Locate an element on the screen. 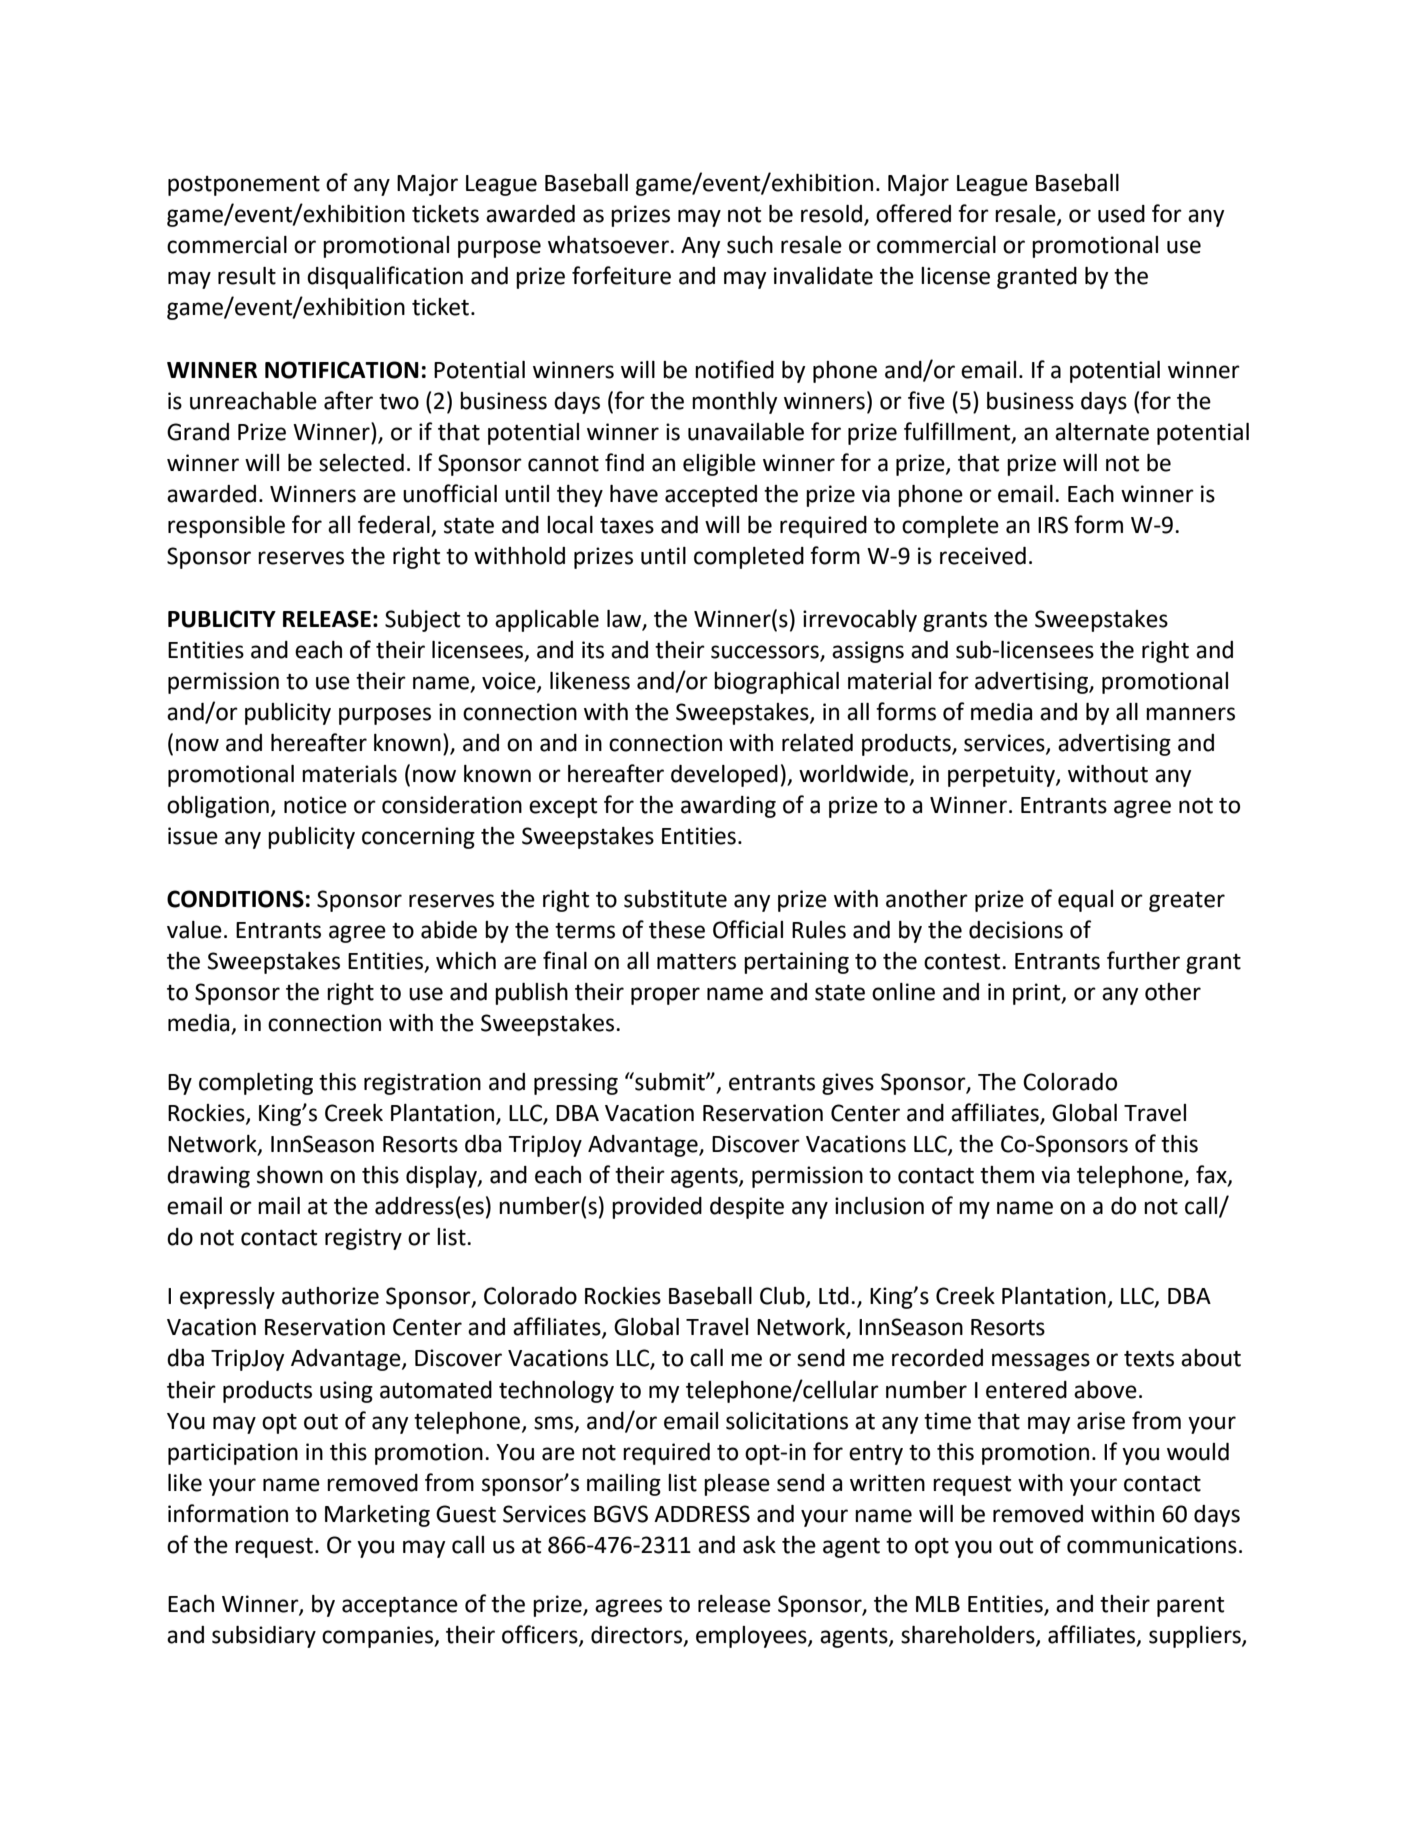 The width and height of the screenshot is (1418, 1835). equal is located at coordinates (1085, 901).
